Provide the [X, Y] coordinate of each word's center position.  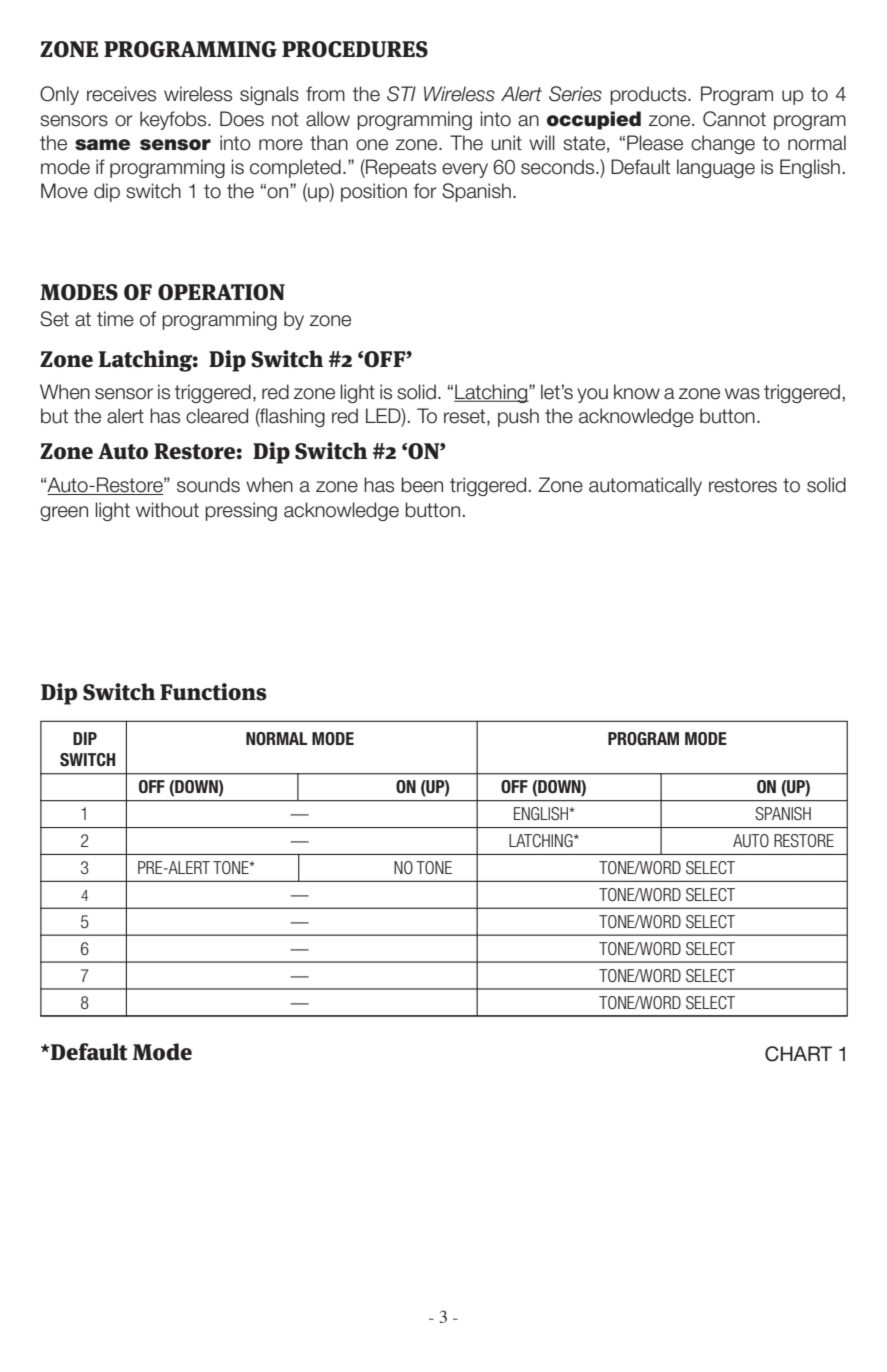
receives [121, 94]
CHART [798, 1054]
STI [401, 94]
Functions [213, 692]
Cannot [734, 119]
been [422, 485]
